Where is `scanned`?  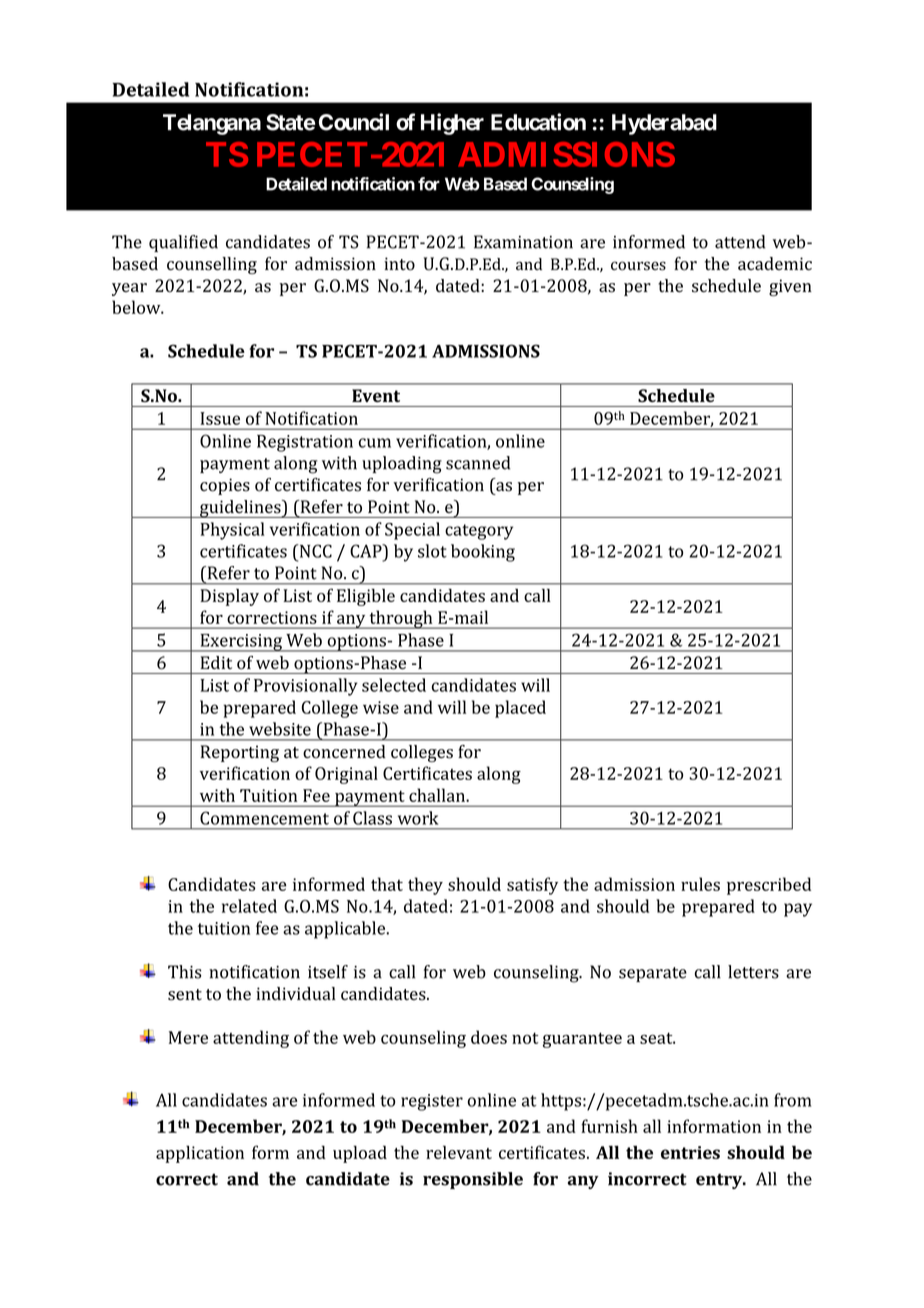 scanned is located at coordinates (478, 463).
